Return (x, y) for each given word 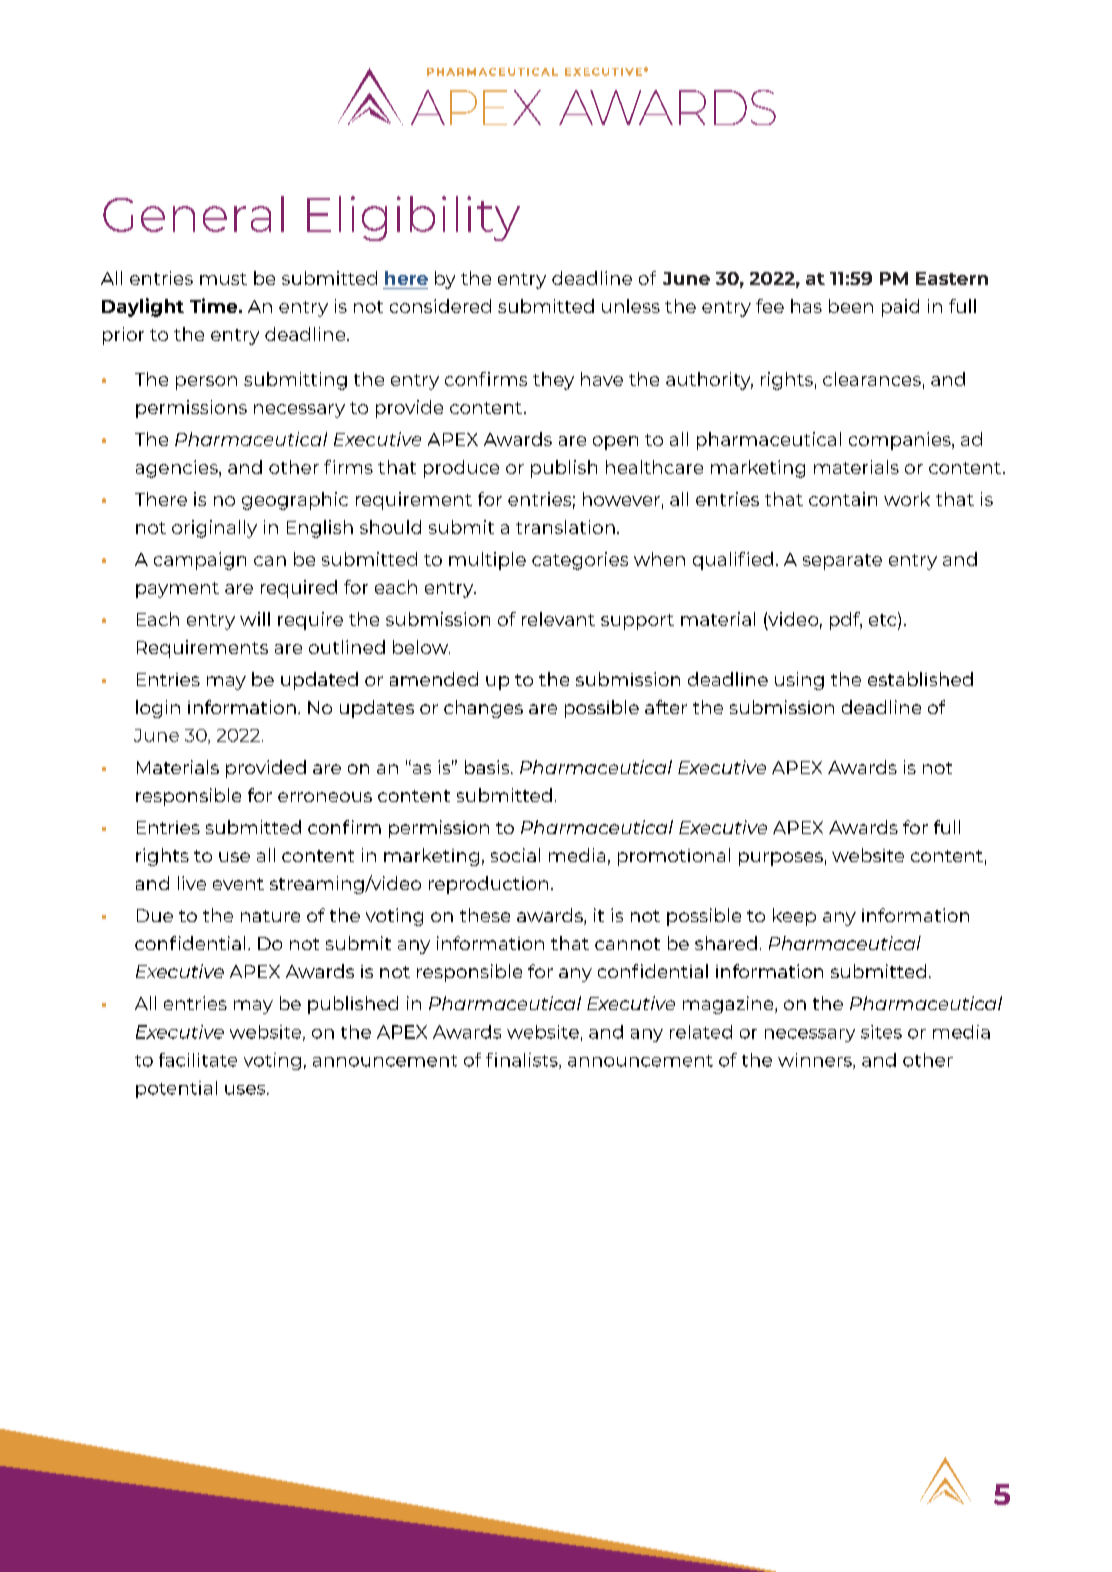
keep (794, 917)
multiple (487, 561)
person (206, 383)
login (158, 709)
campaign (200, 561)
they (553, 381)
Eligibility (413, 218)
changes (483, 709)
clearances (872, 379)
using (799, 681)
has (806, 306)
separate (842, 562)
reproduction (488, 885)
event (238, 884)
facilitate (198, 1060)
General (193, 214)
